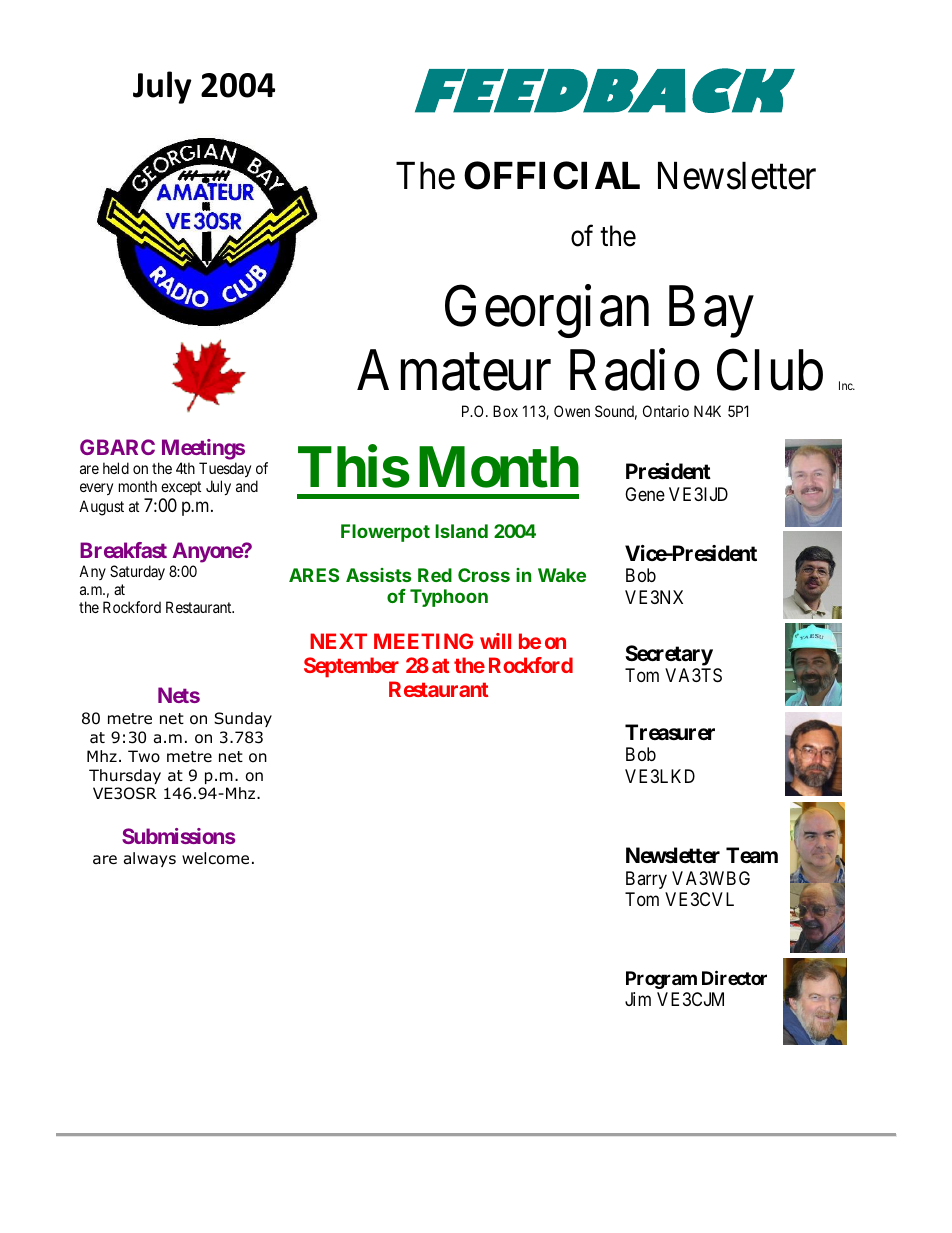 This screenshot has height=1233, width=952. What do you see at coordinates (125, 776) in the screenshot?
I see `Thursday` at bounding box center [125, 776].
